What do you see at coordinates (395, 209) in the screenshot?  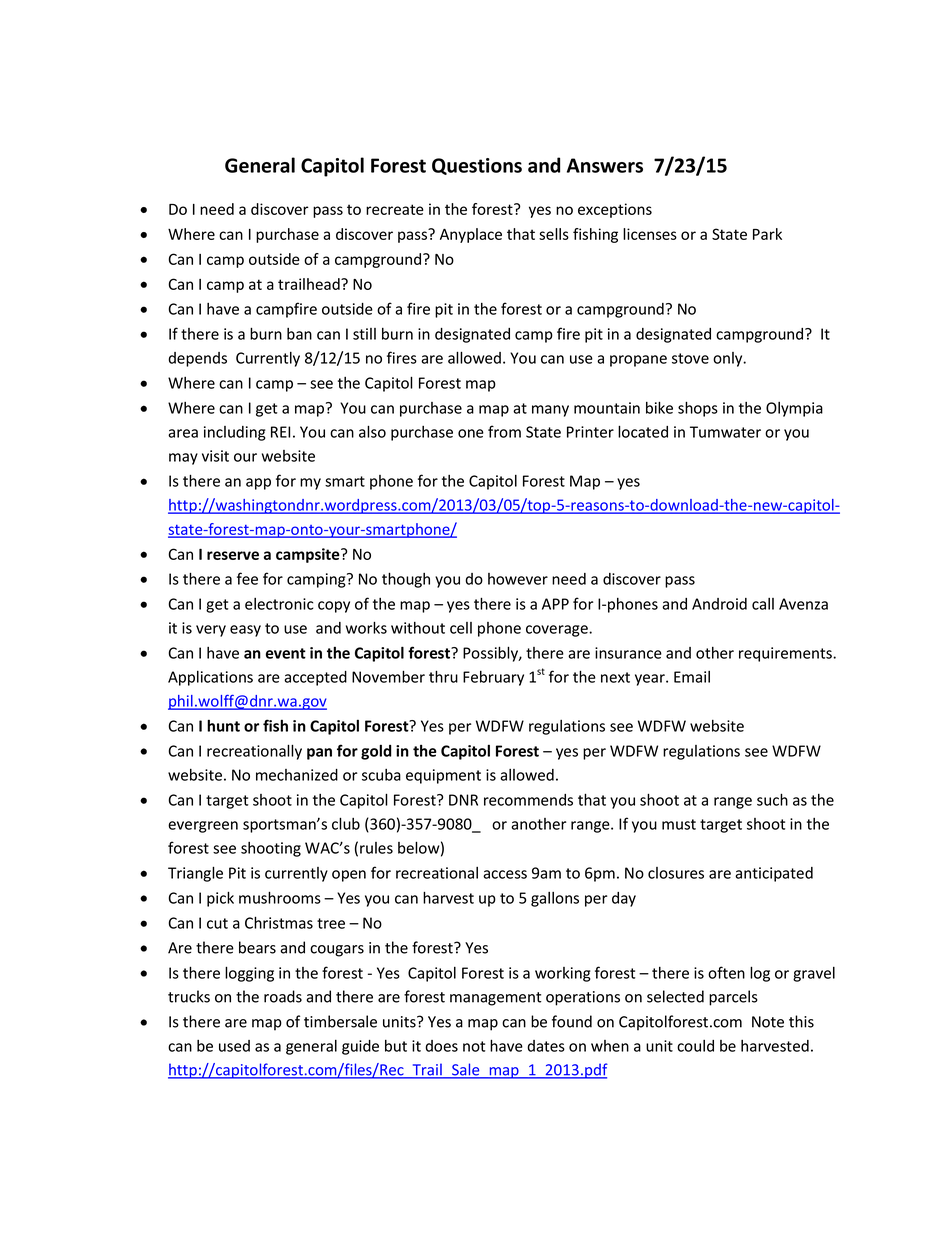 I see `recreate` at bounding box center [395, 209].
